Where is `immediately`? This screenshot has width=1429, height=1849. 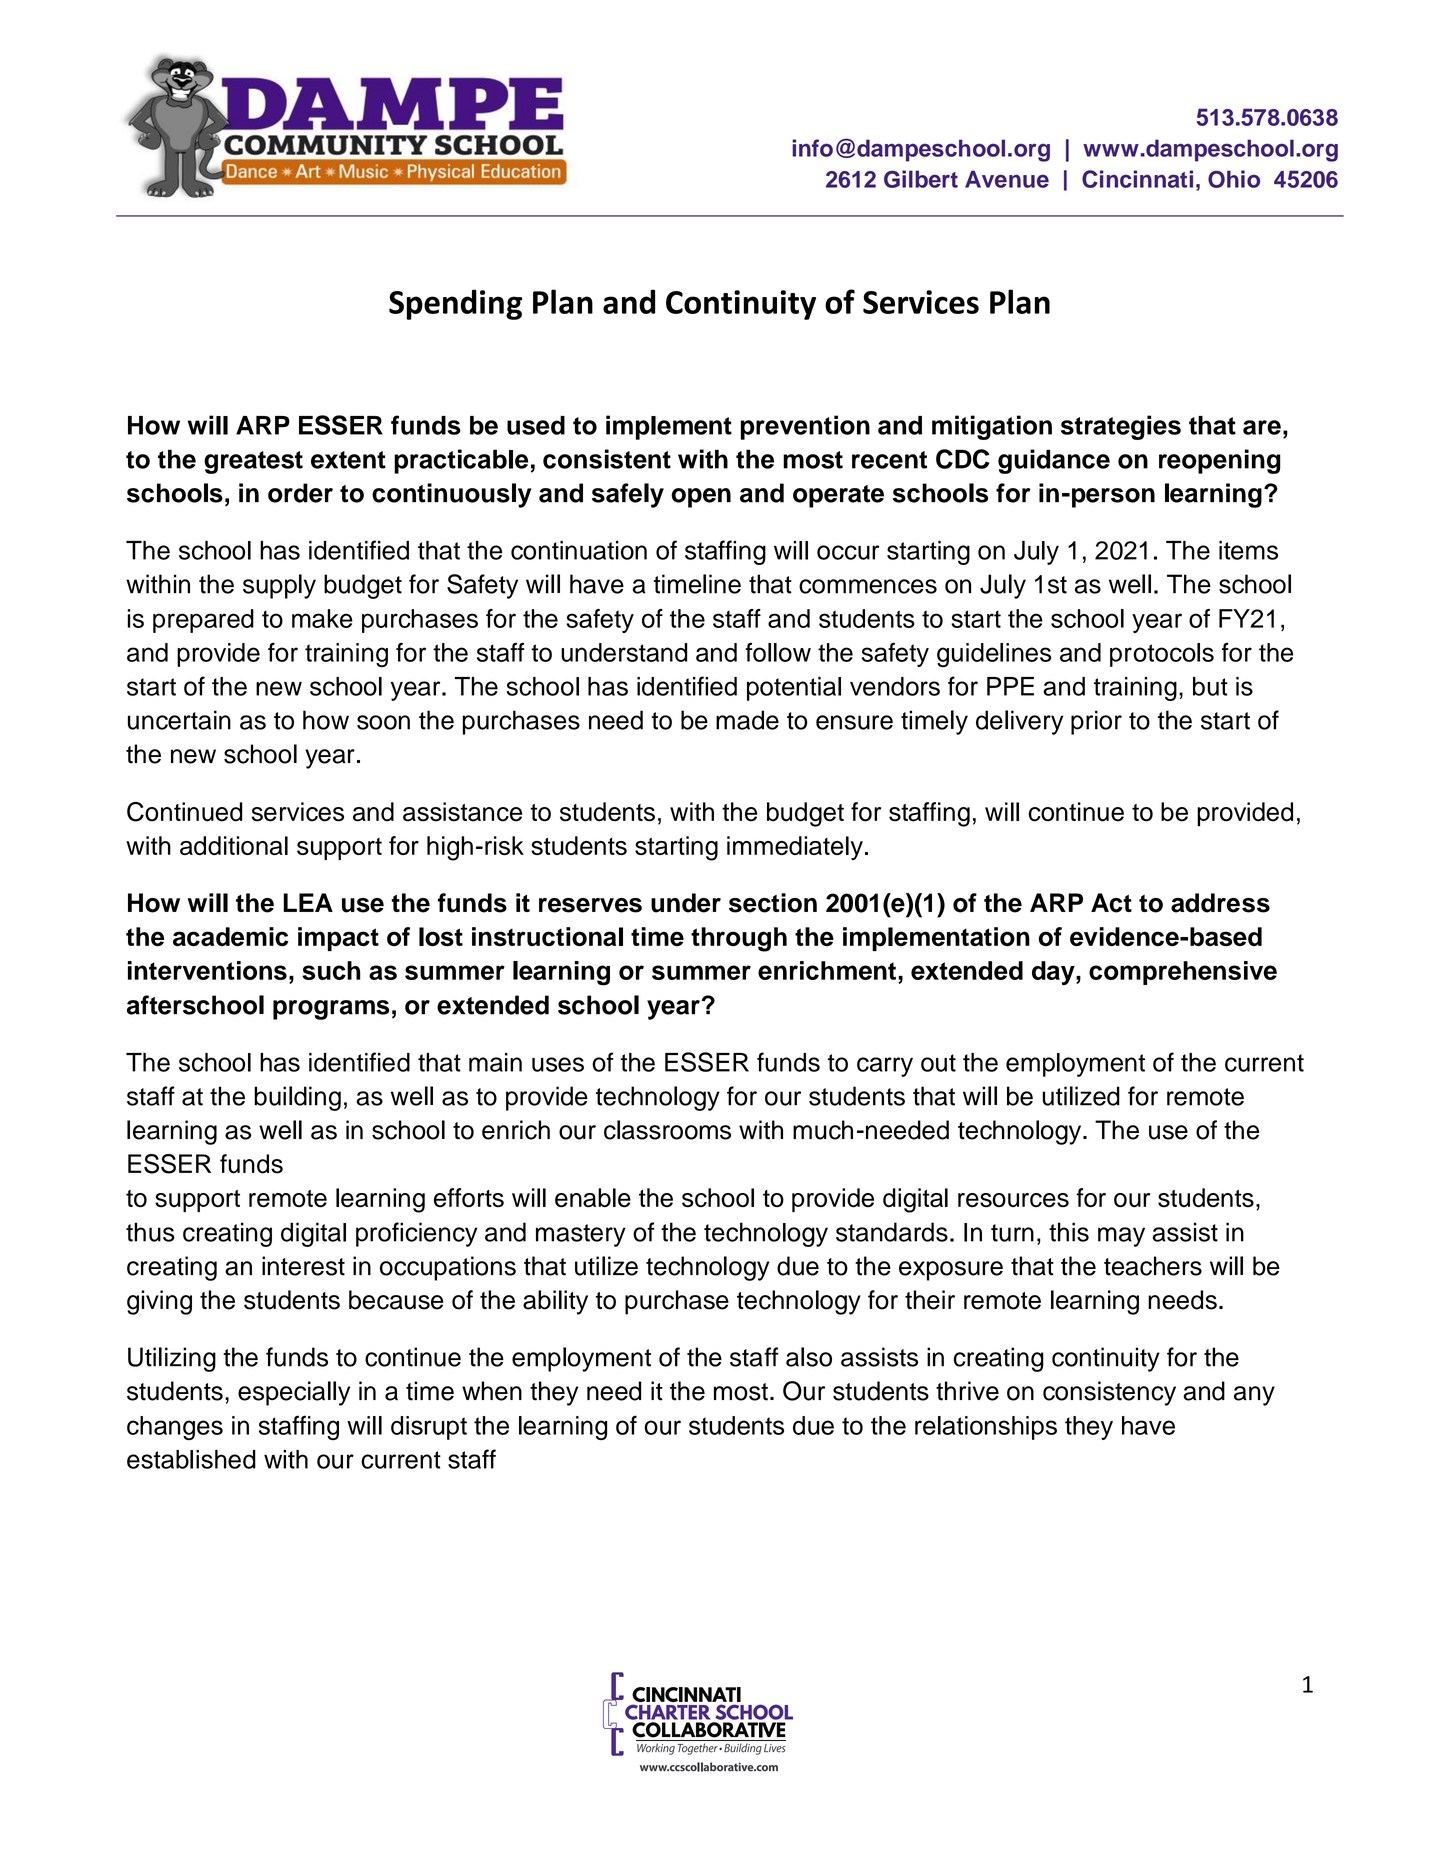
immediately is located at coordinates (795, 848).
